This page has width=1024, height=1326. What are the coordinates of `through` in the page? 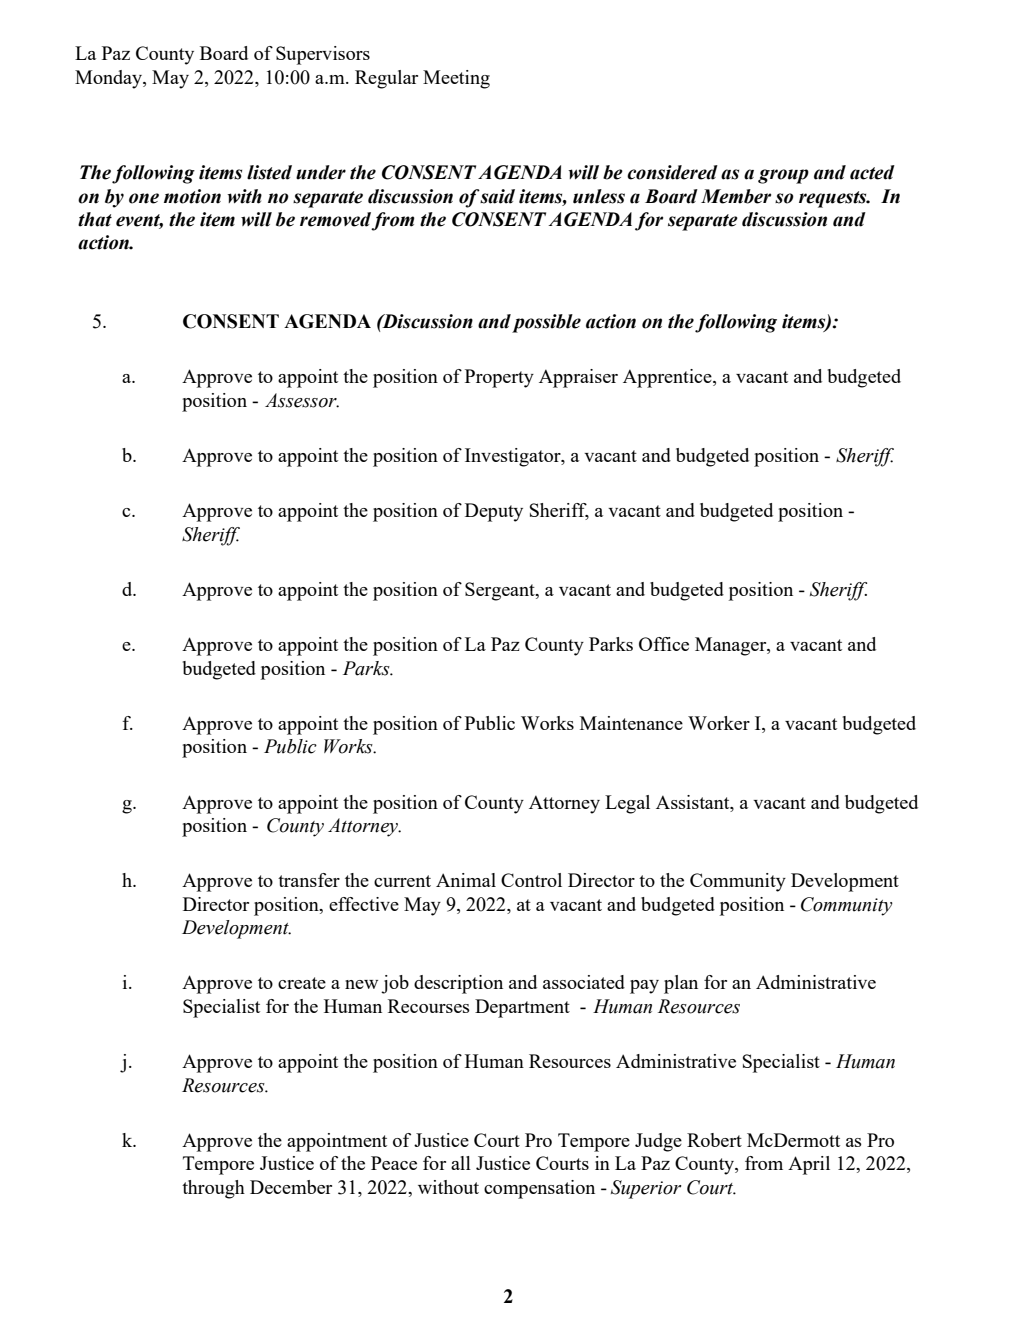 It's located at (213, 1189).
